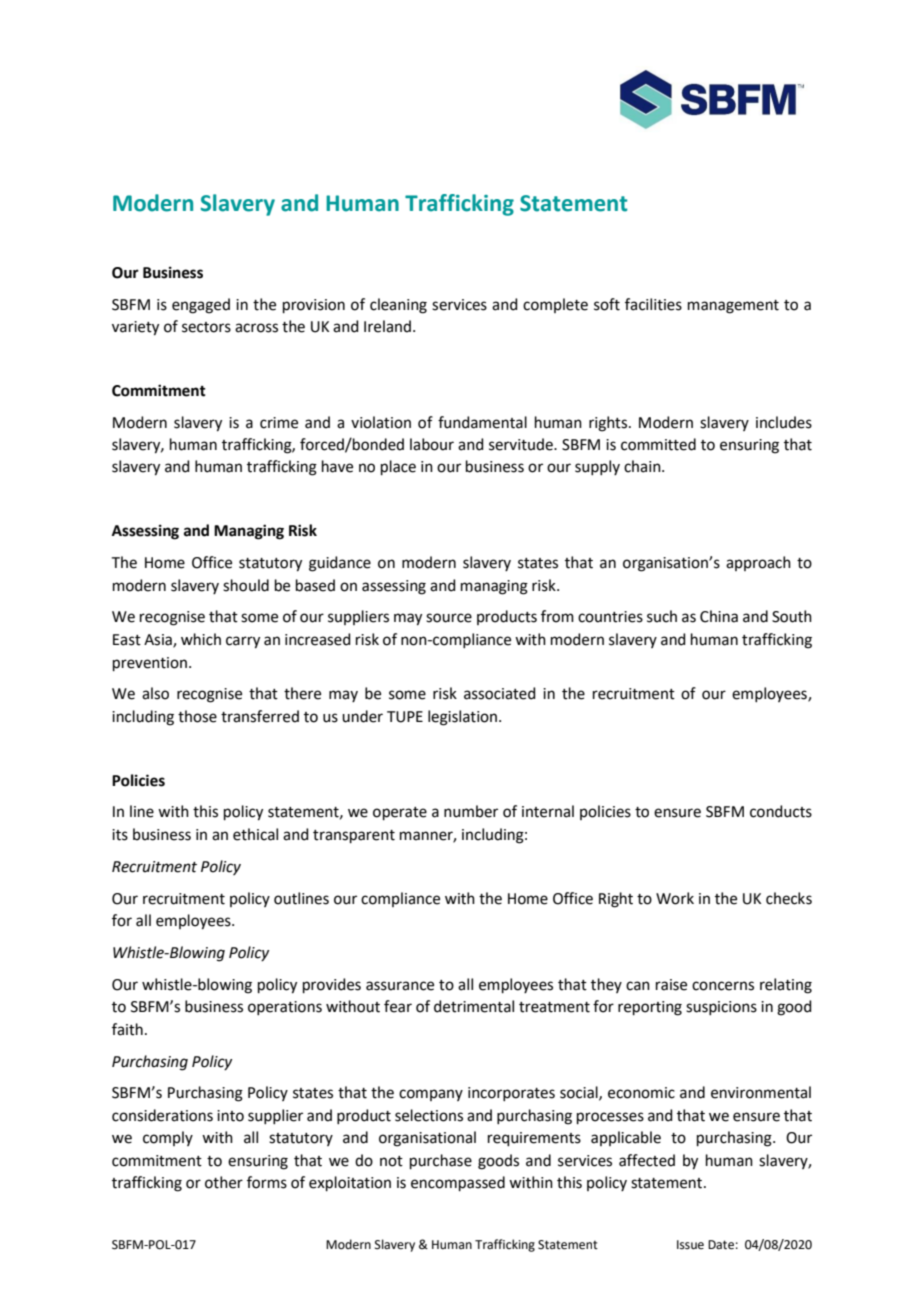  What do you see at coordinates (206, 327) in the screenshot?
I see `sectors` at bounding box center [206, 327].
